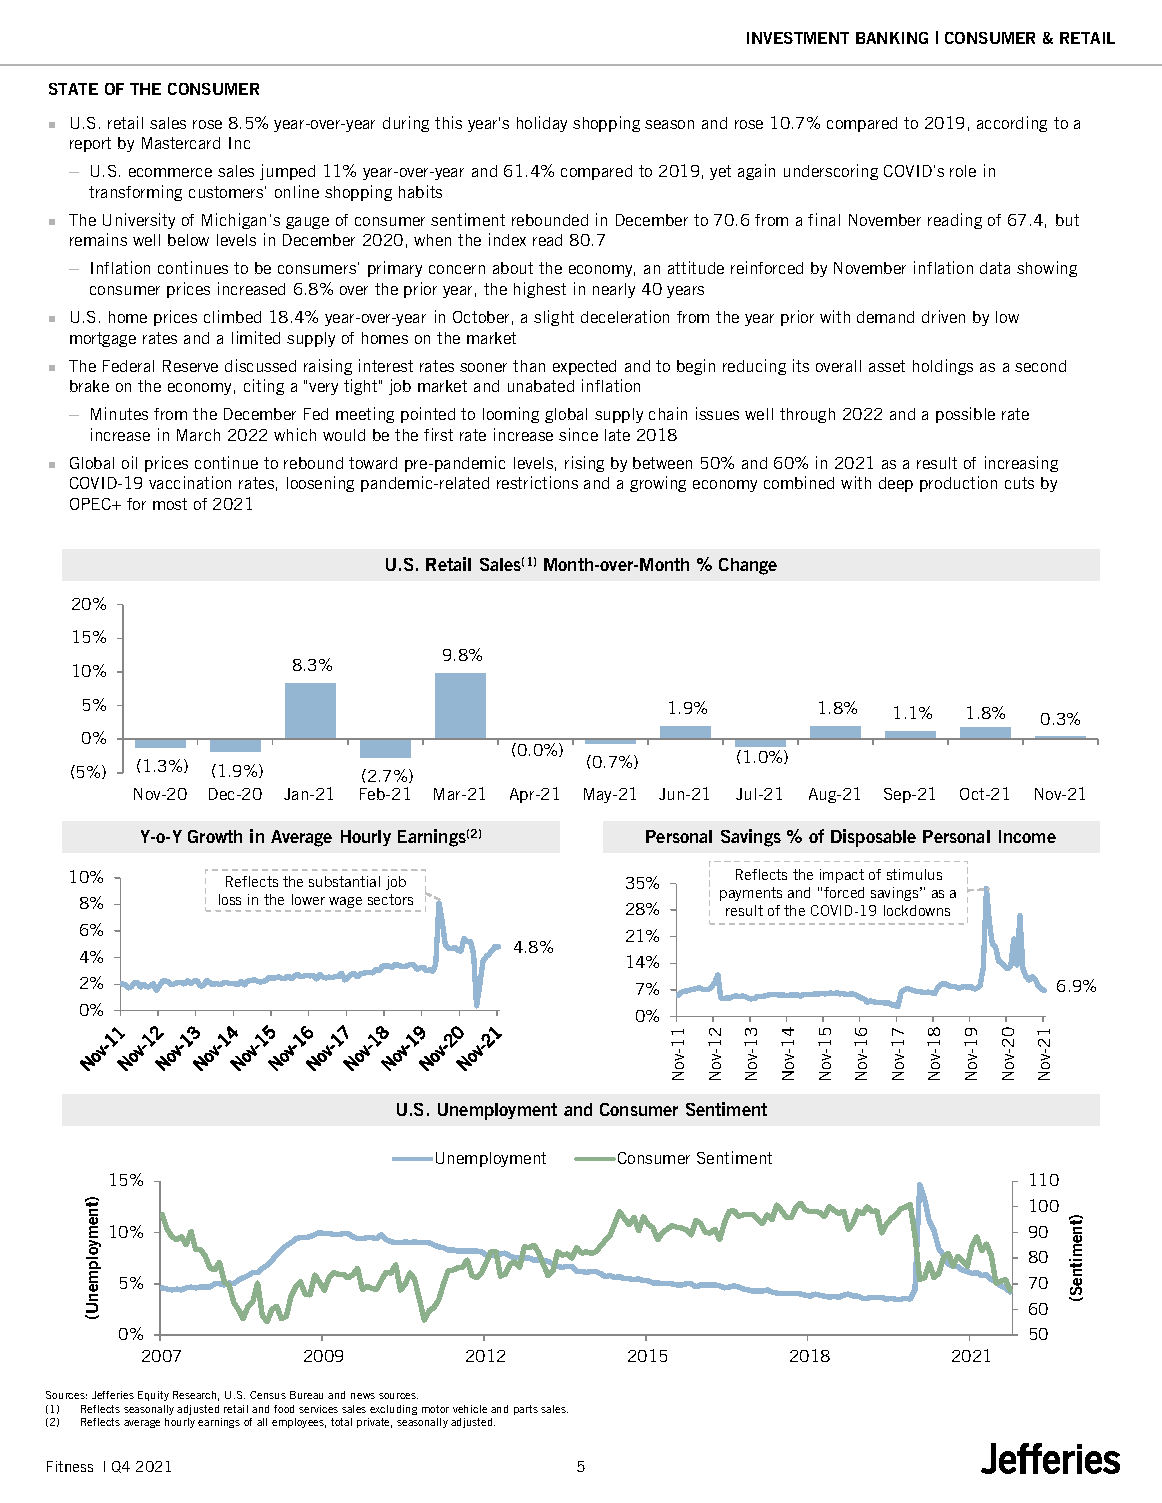 The height and width of the screenshot is (1503, 1162). Describe the element at coordinates (542, 124) in the screenshot. I see `holiday` at that location.
